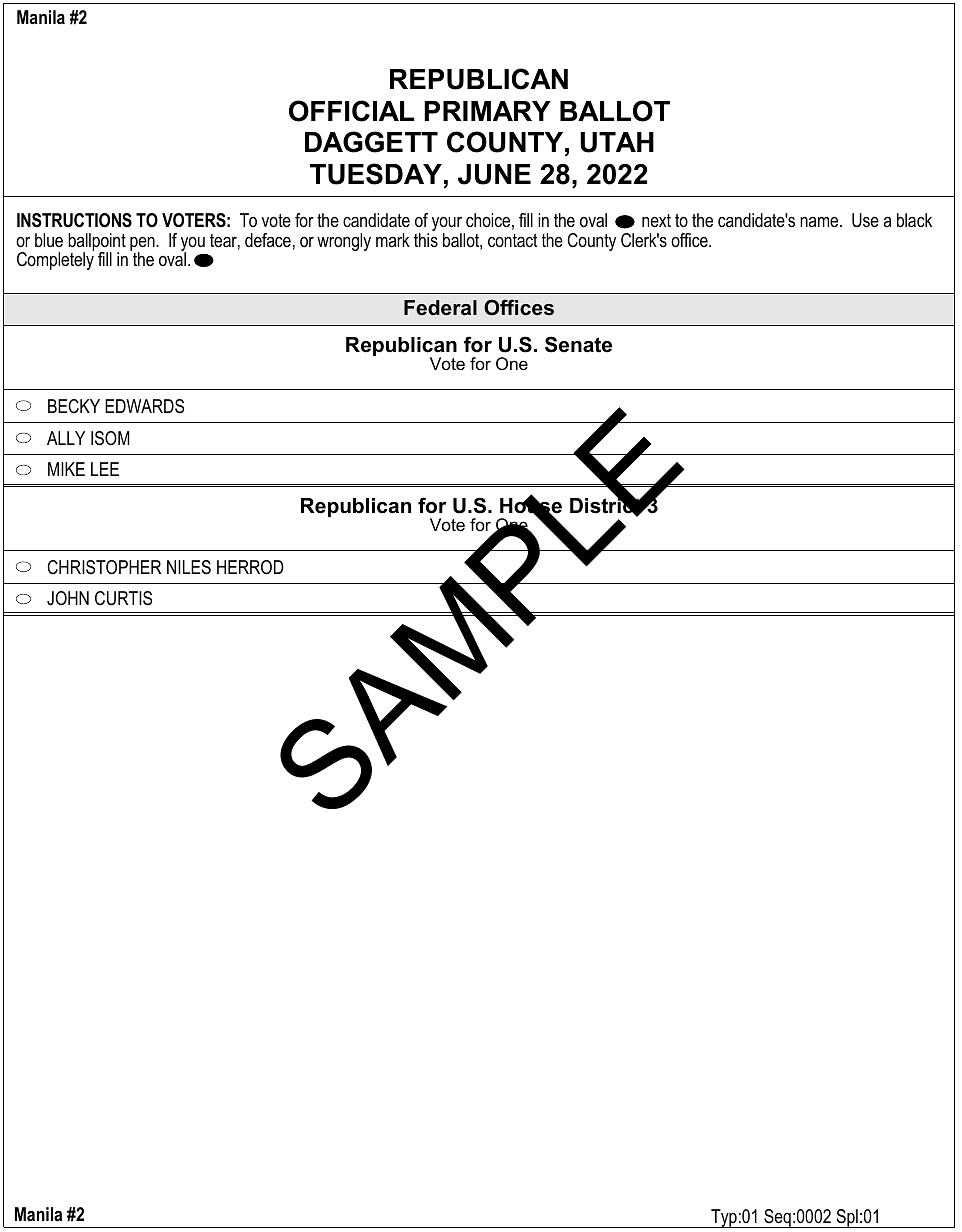  I want to click on name, so click(820, 222).
